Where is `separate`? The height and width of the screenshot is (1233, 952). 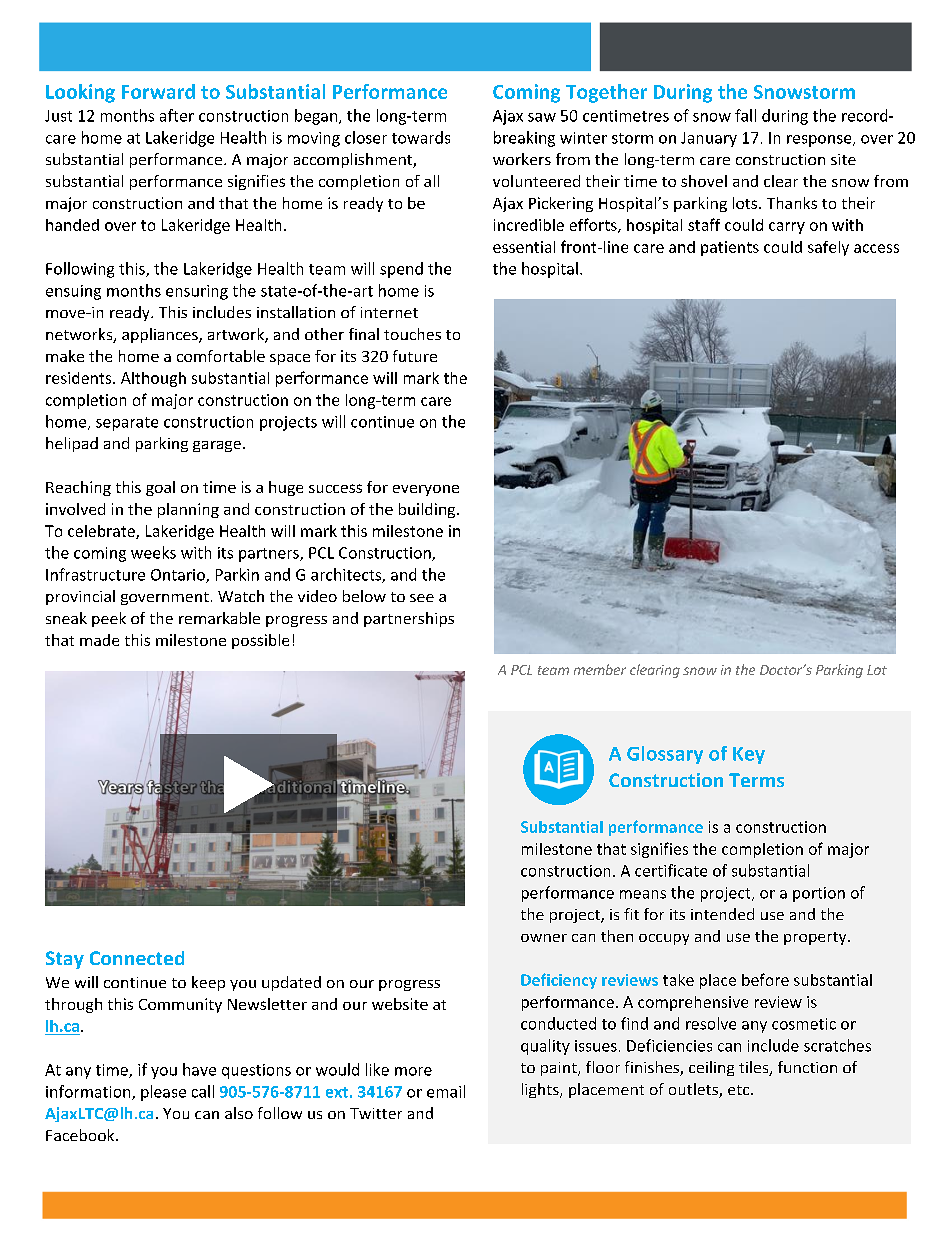 separate is located at coordinates (127, 424).
